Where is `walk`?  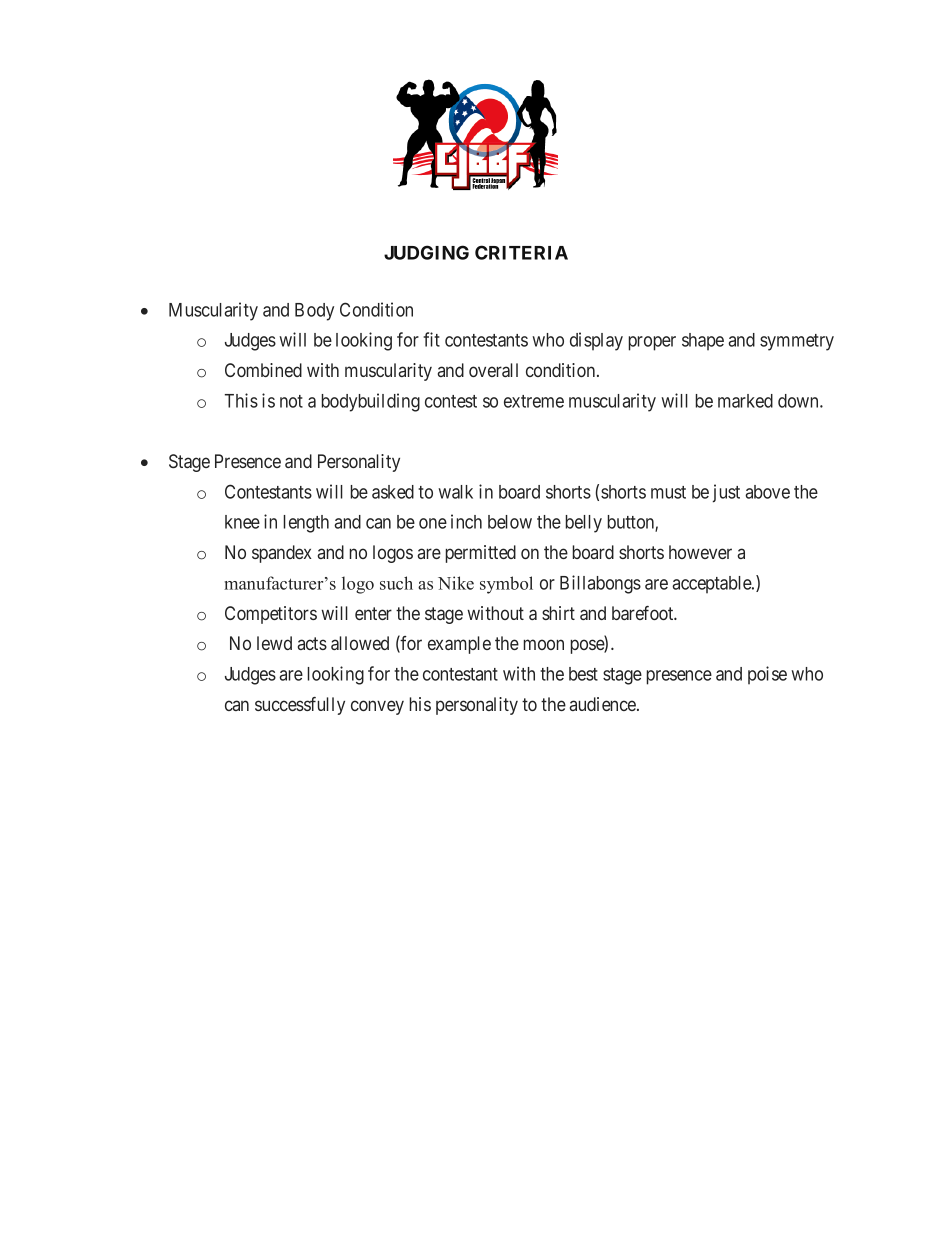 walk is located at coordinates (455, 492).
